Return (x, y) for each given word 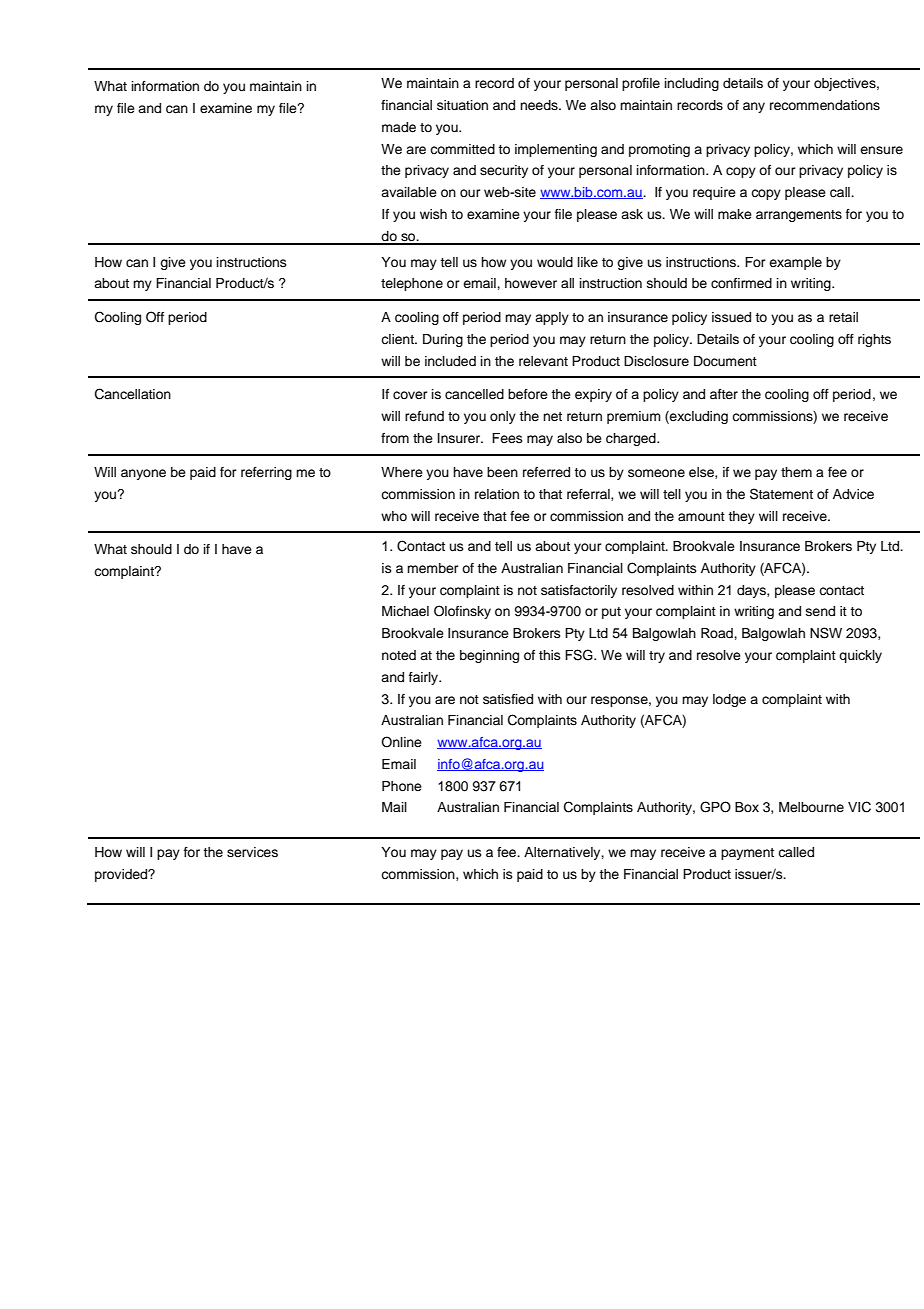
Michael (405, 611)
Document (725, 361)
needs (540, 105)
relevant (543, 361)
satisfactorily (579, 591)
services (252, 852)
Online (401, 742)
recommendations (825, 105)
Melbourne (811, 807)
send (820, 611)
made (399, 127)
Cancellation (133, 394)
